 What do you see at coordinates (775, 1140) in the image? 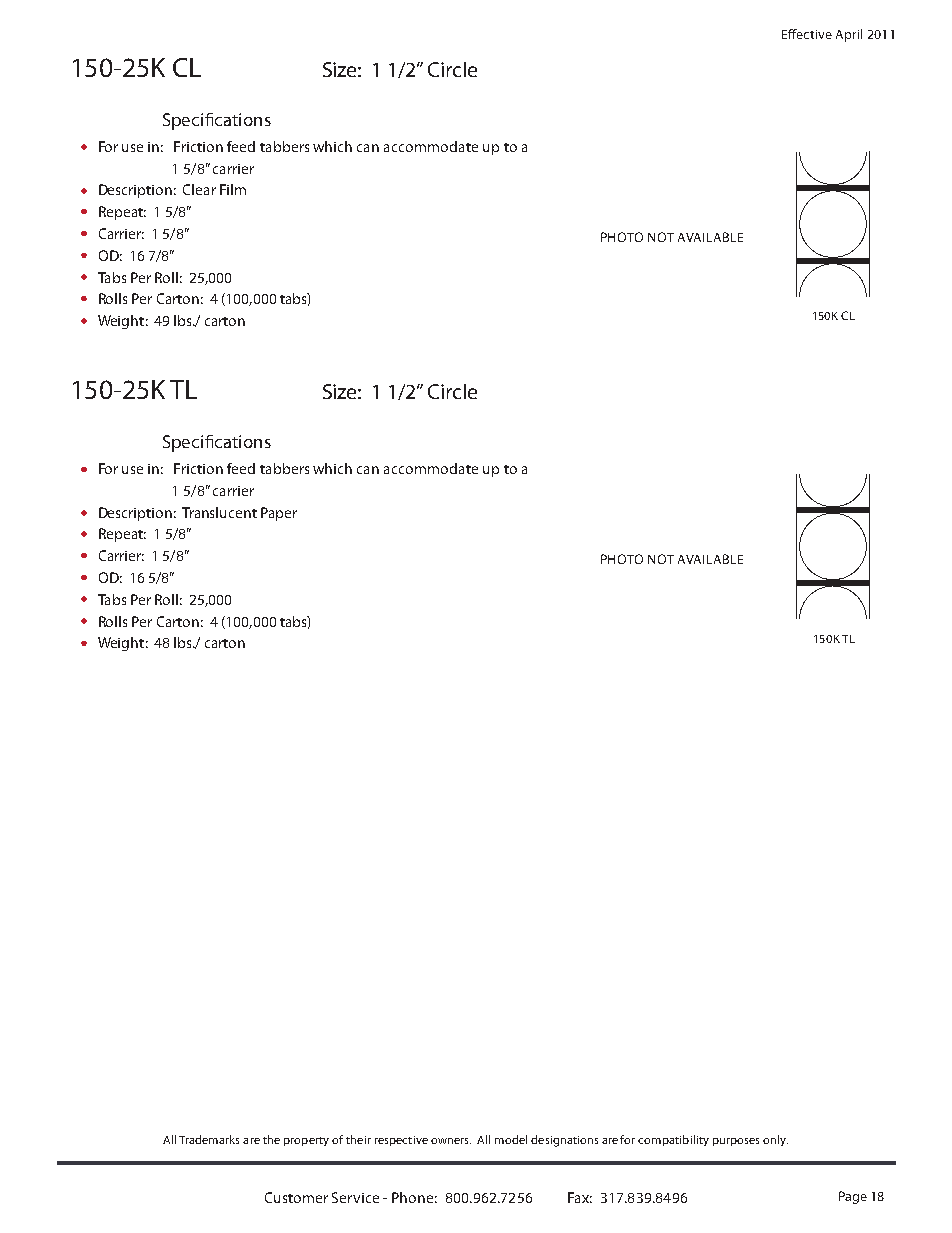
I see `only` at bounding box center [775, 1140].
